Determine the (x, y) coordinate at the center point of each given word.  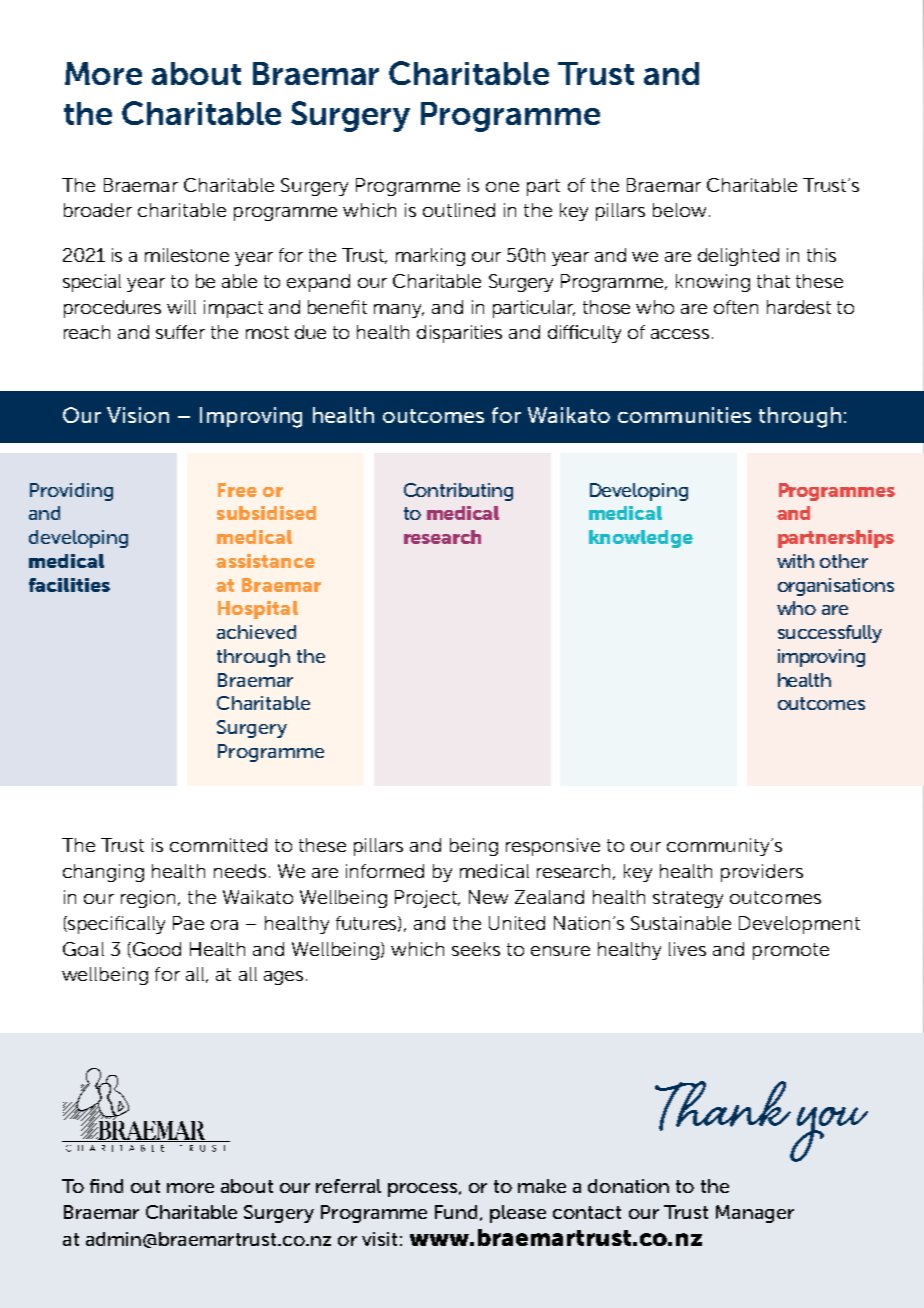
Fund (456, 1212)
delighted (738, 257)
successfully (830, 634)
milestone (187, 255)
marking (430, 257)
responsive (553, 847)
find (106, 1186)
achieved (256, 632)
